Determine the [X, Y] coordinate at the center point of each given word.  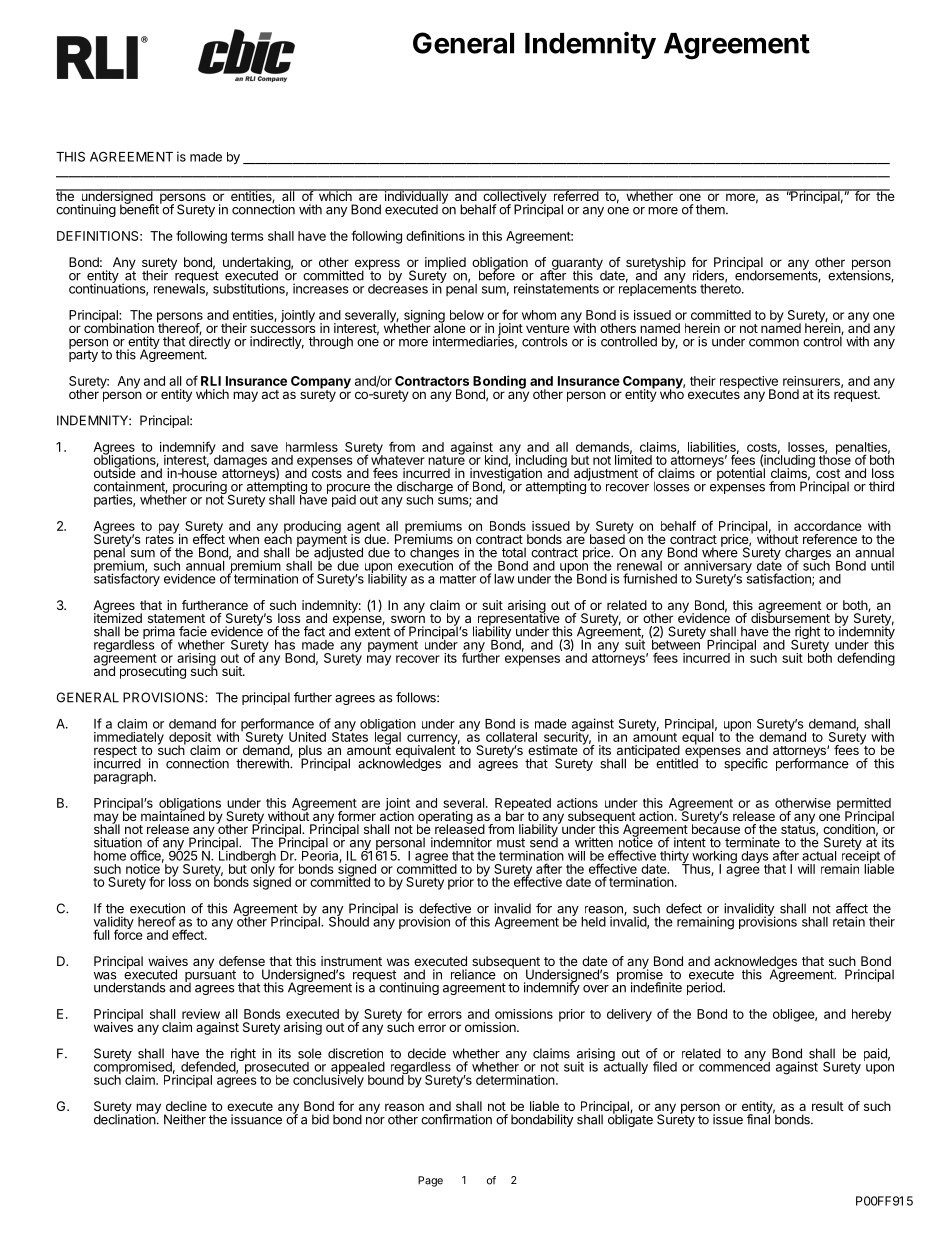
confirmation [456, 1119]
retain [849, 921]
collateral [511, 737]
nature [446, 459]
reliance [473, 974]
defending [866, 659]
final [758, 1118]
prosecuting [153, 672]
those [835, 459]
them [711, 209]
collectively [514, 197]
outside [115, 472]
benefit [140, 208]
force [128, 934]
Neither [185, 1119]
